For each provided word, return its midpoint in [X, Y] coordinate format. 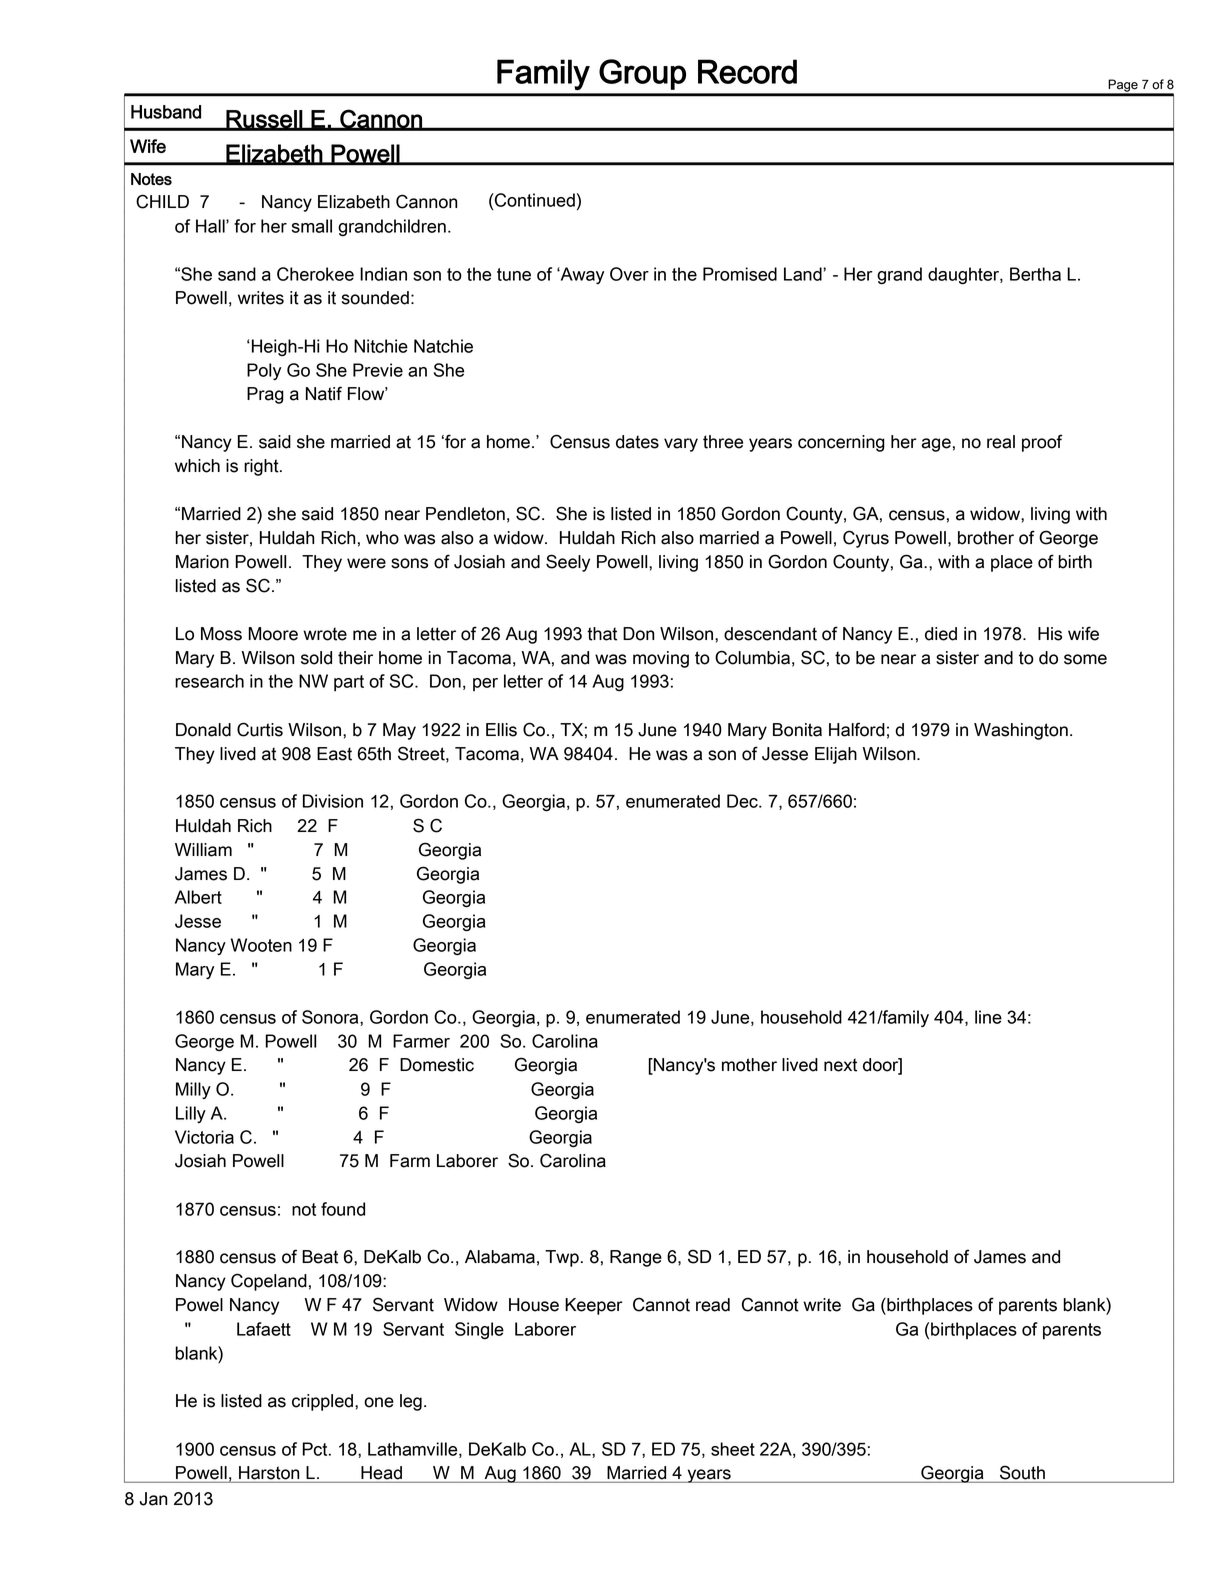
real [1001, 442]
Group [642, 74]
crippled [322, 1402]
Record [747, 71]
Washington [1021, 731]
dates [637, 442]
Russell [264, 120]
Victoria [204, 1137]
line [988, 1017]
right [262, 467]
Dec [743, 801]
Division [333, 801]
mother [749, 1065]
